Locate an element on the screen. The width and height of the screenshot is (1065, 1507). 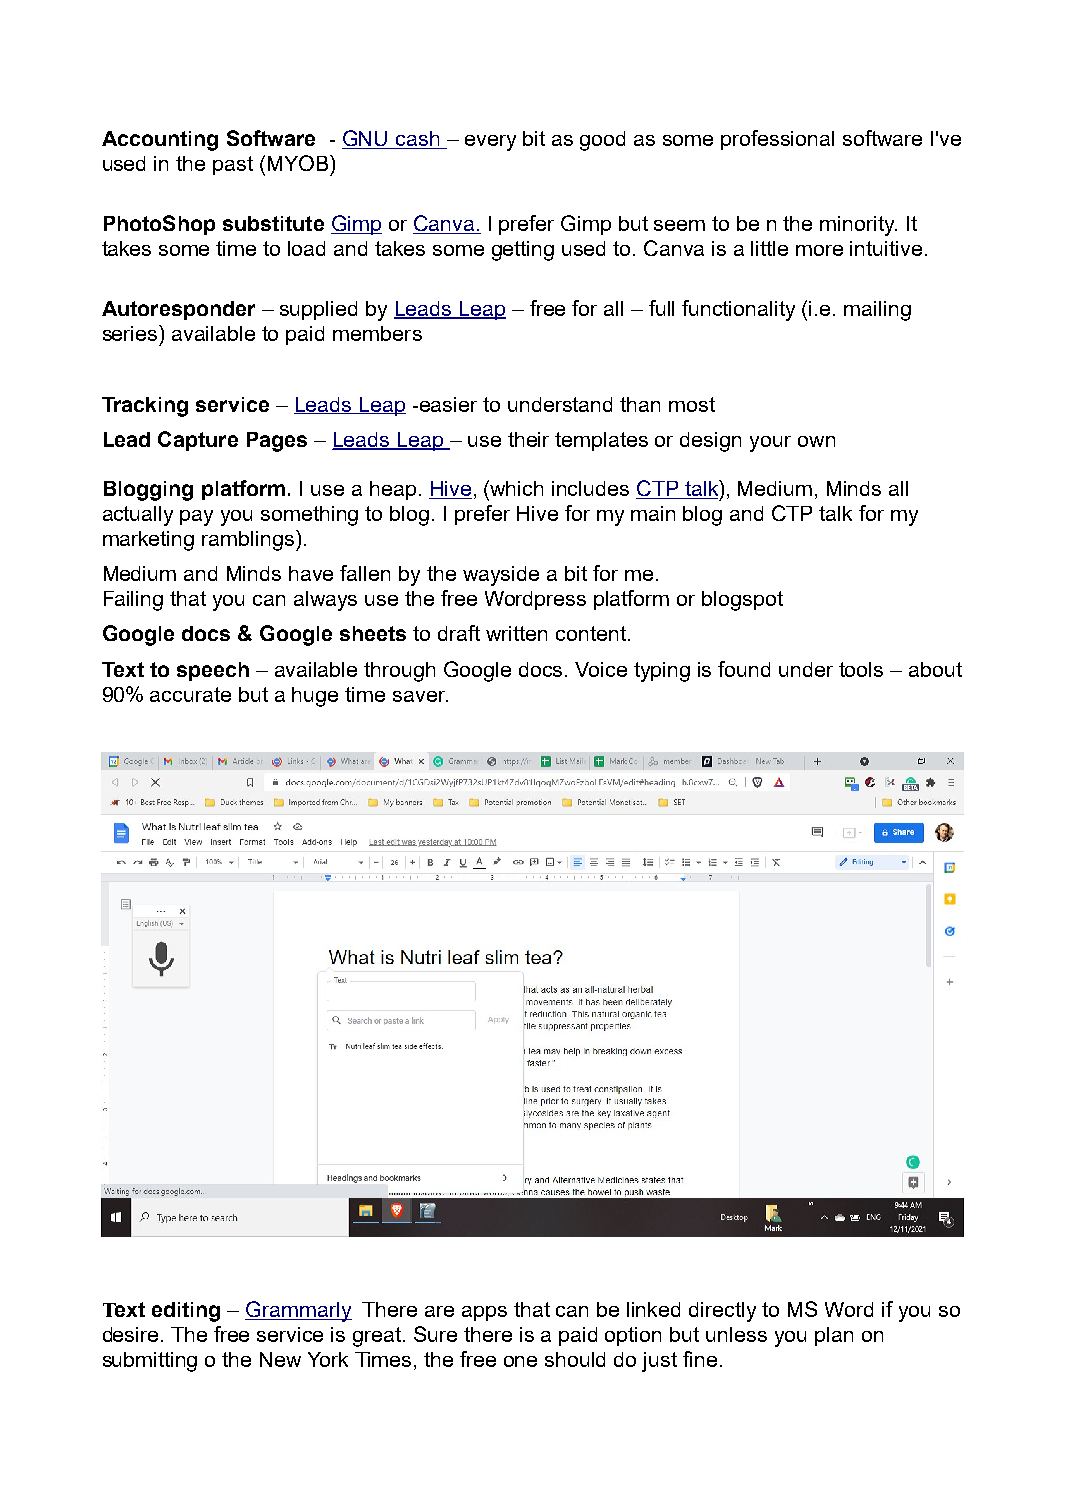
one is located at coordinates (520, 1361).
